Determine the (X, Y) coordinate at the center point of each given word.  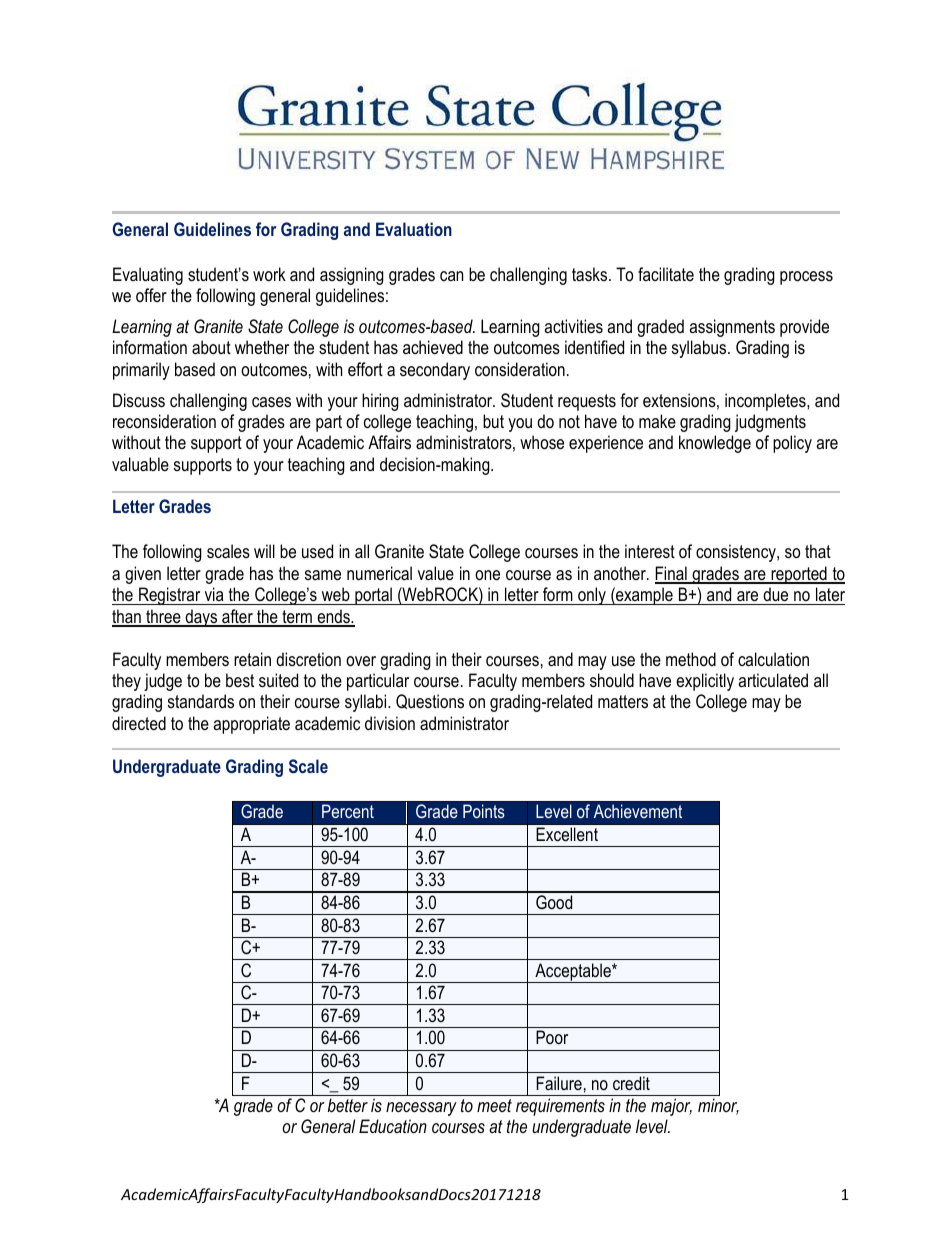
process (806, 278)
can (451, 276)
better (348, 1105)
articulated (773, 680)
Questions (430, 701)
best (240, 680)
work (269, 274)
